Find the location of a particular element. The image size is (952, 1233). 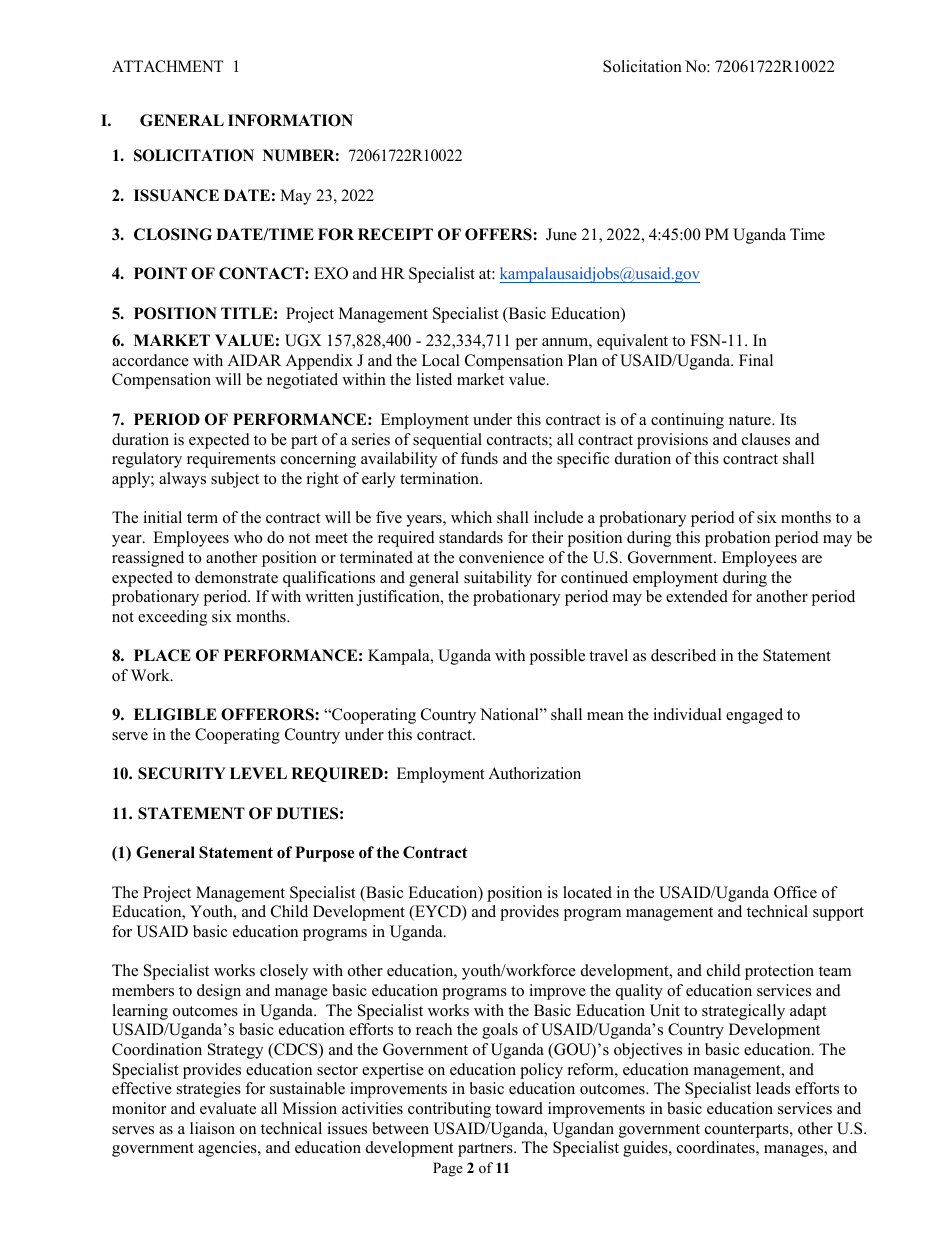

suitability is located at coordinates (498, 579).
